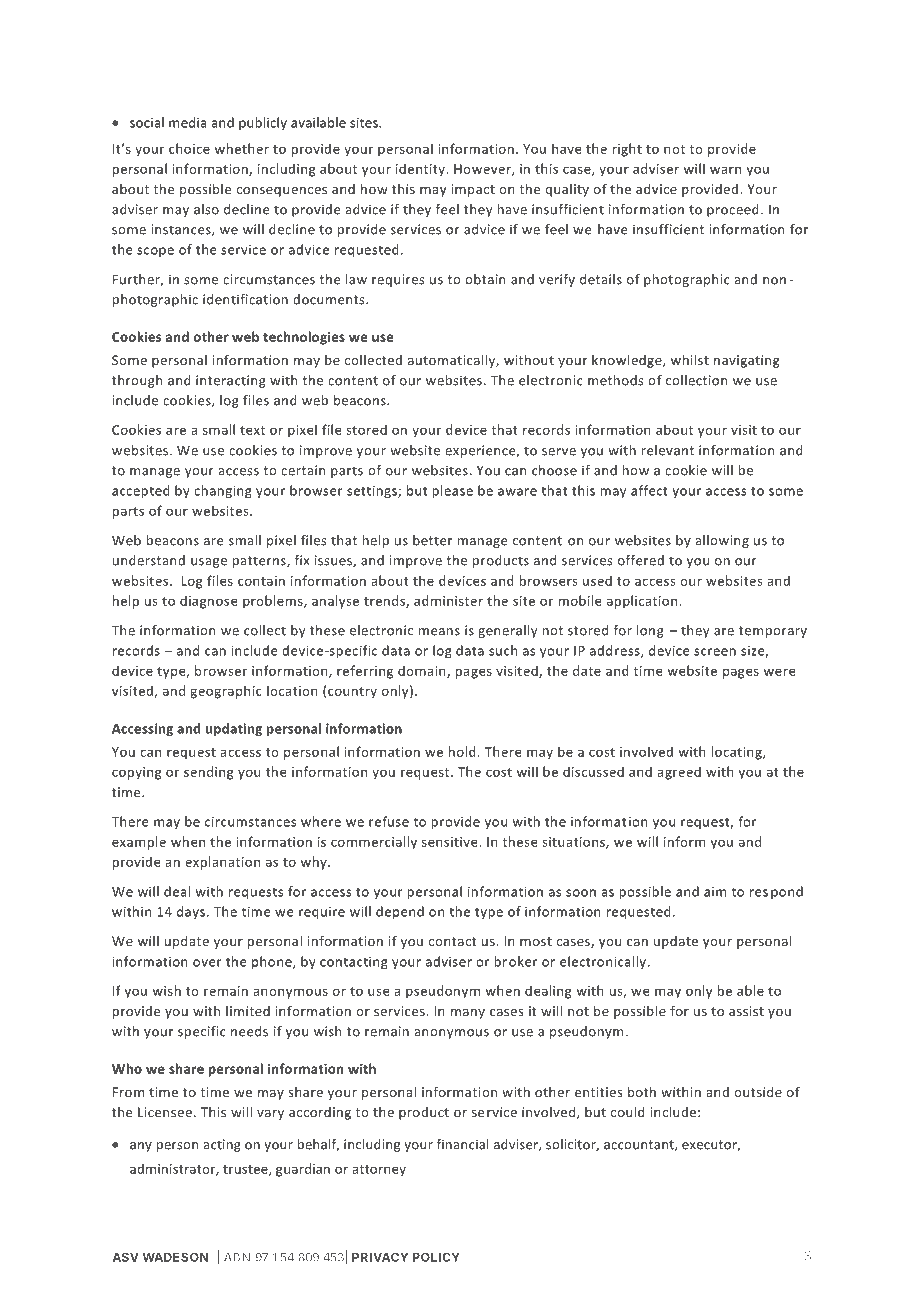 This page has width=924, height=1308. I want to click on whilst, so click(690, 360).
